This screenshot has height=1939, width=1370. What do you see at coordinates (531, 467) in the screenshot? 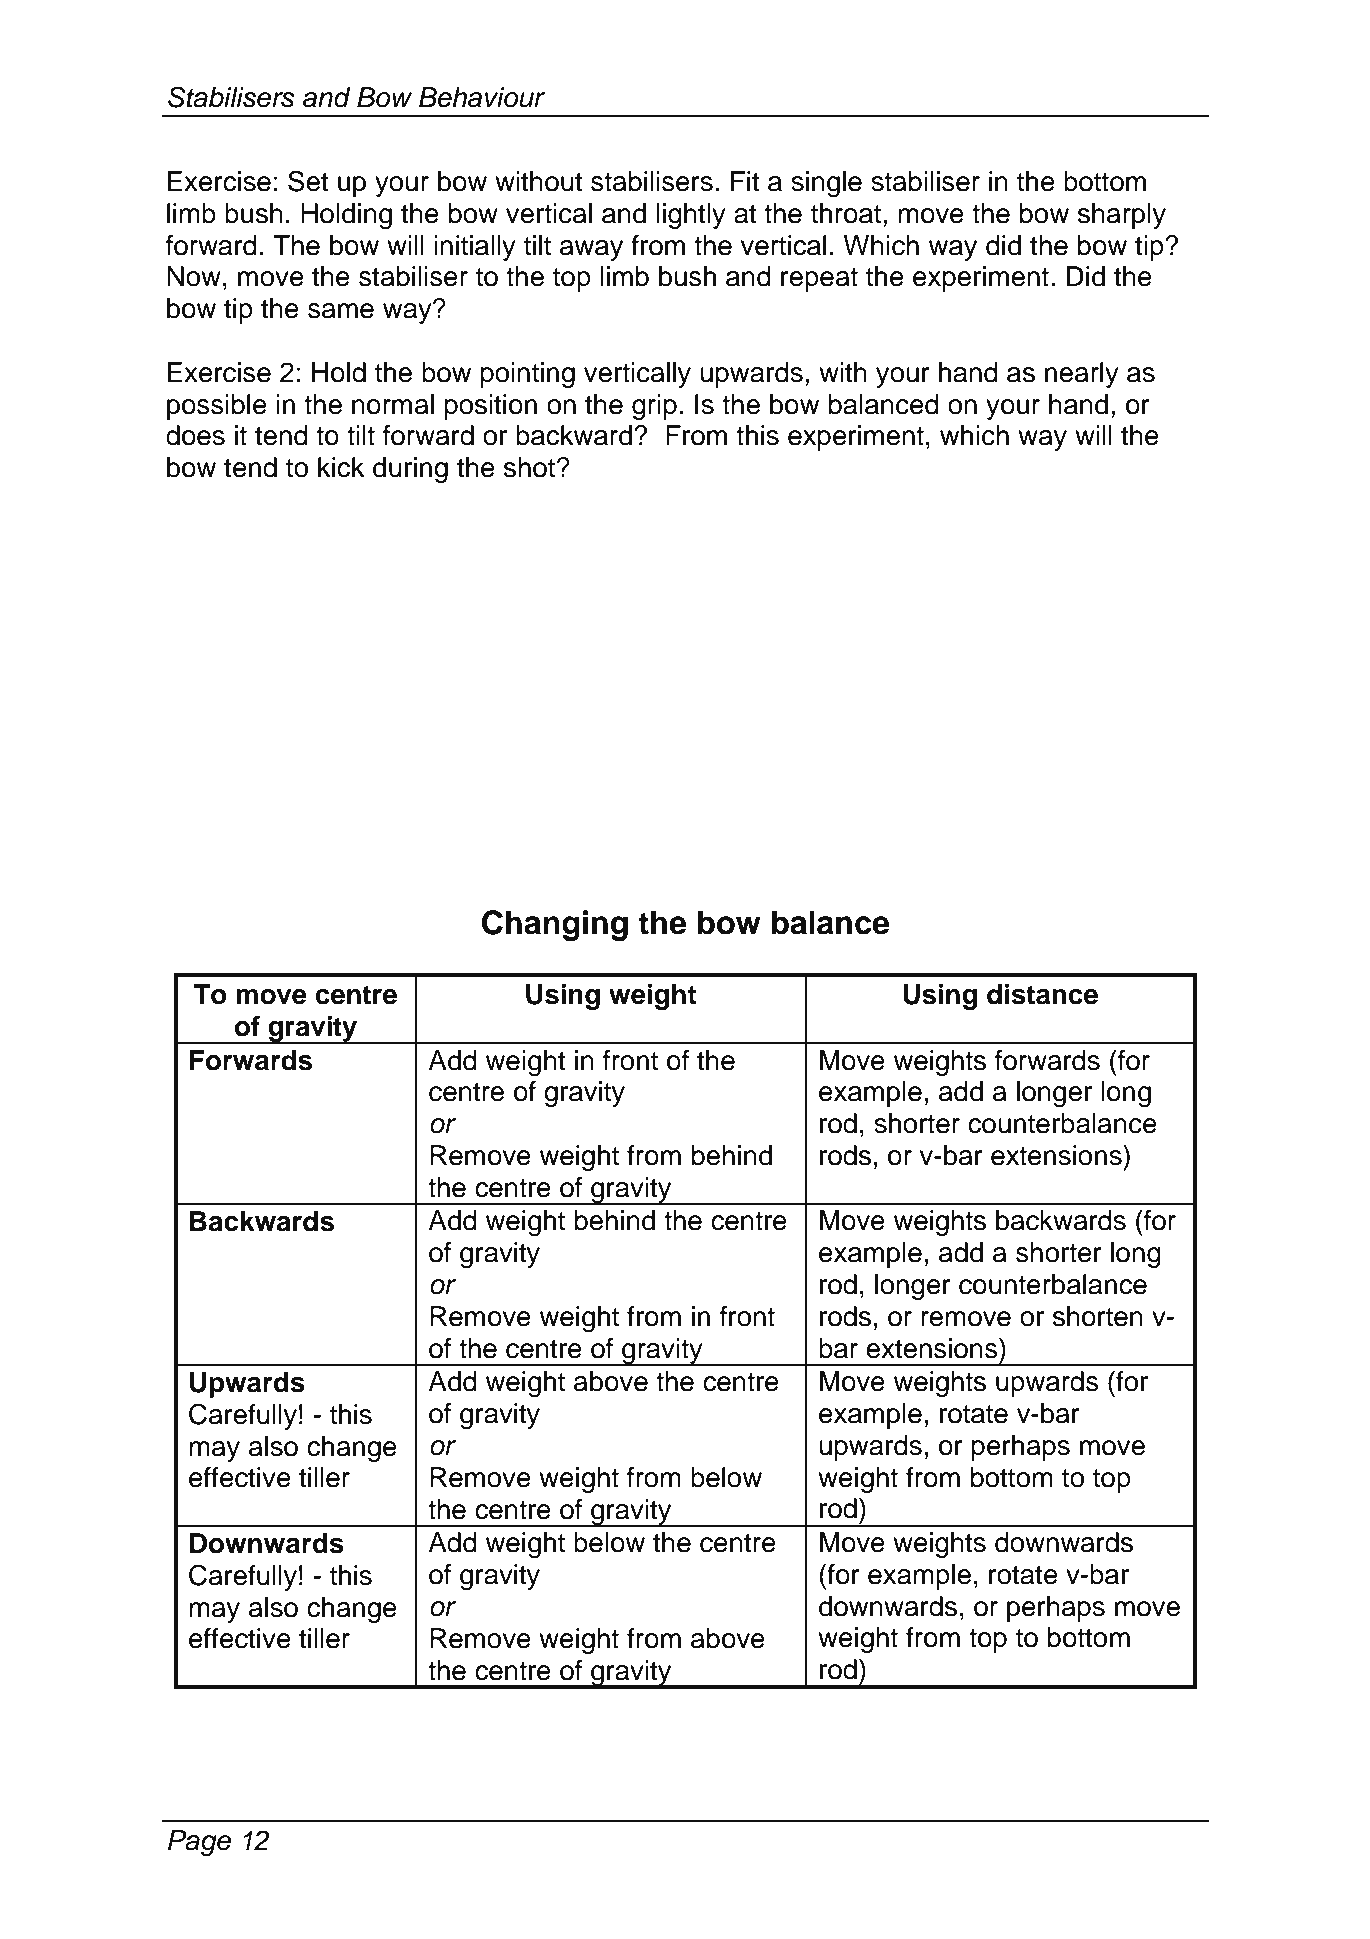
I see `shot` at bounding box center [531, 467].
